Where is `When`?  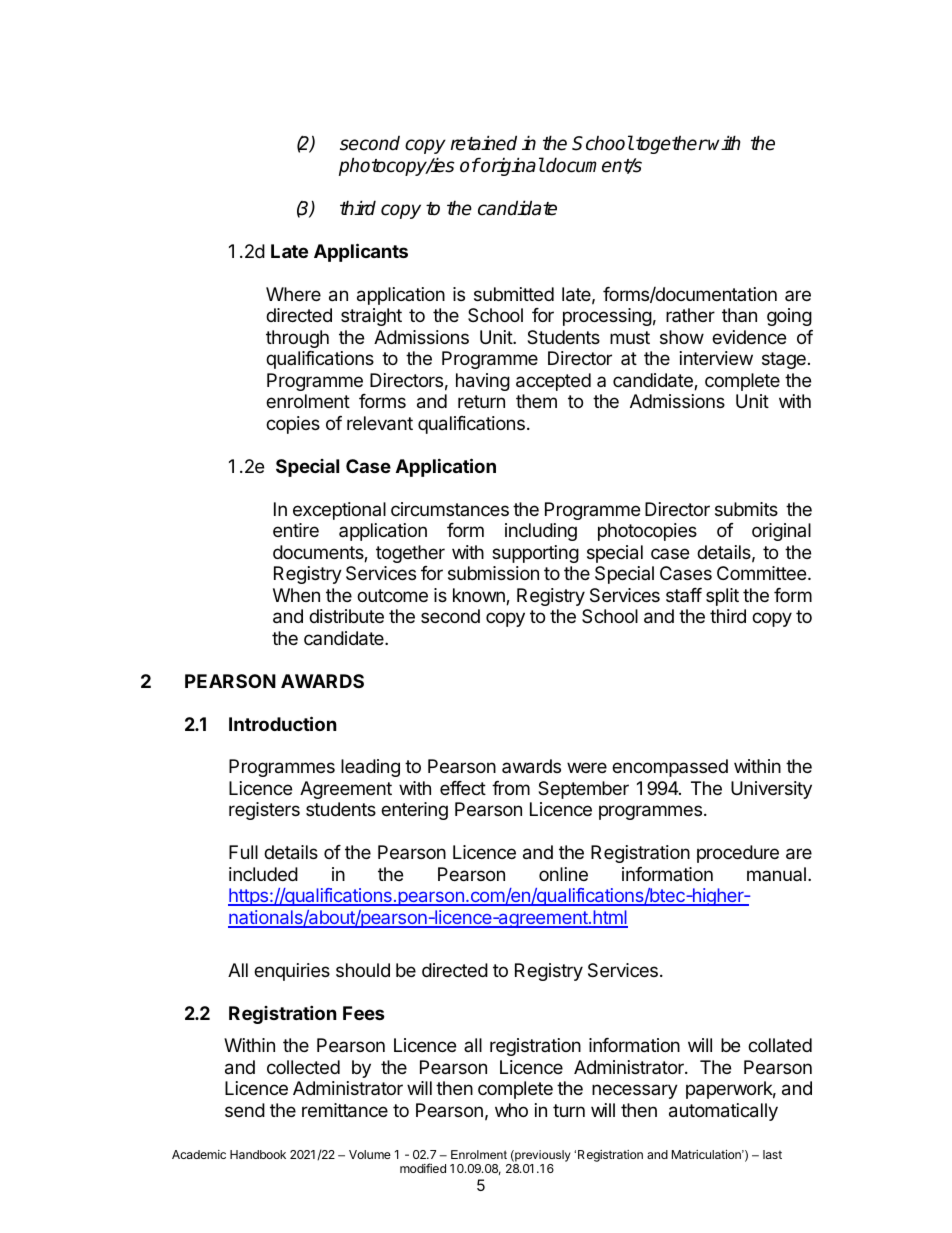 When is located at coordinates (296, 595).
